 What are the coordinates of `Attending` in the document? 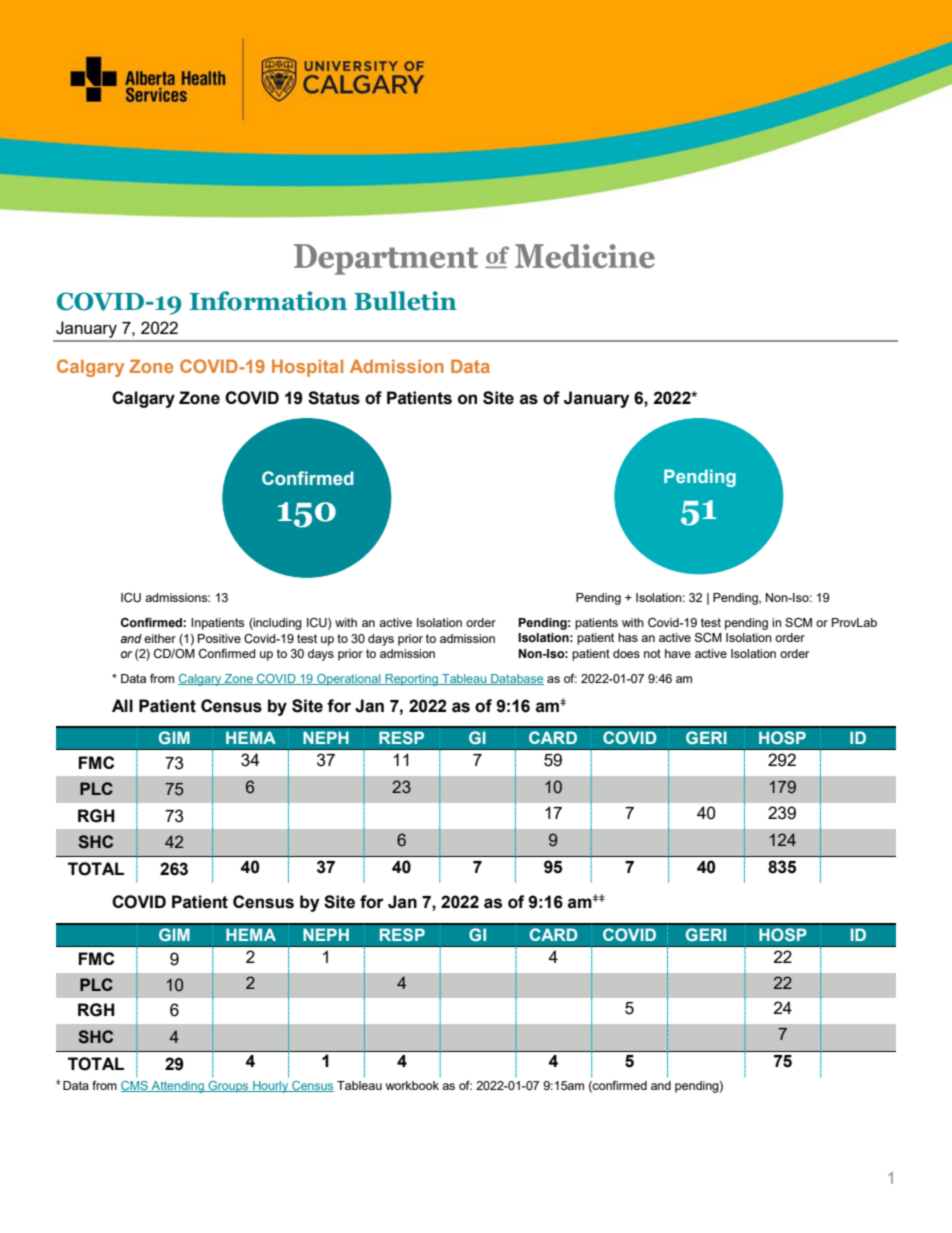 It's located at (177, 1087).
